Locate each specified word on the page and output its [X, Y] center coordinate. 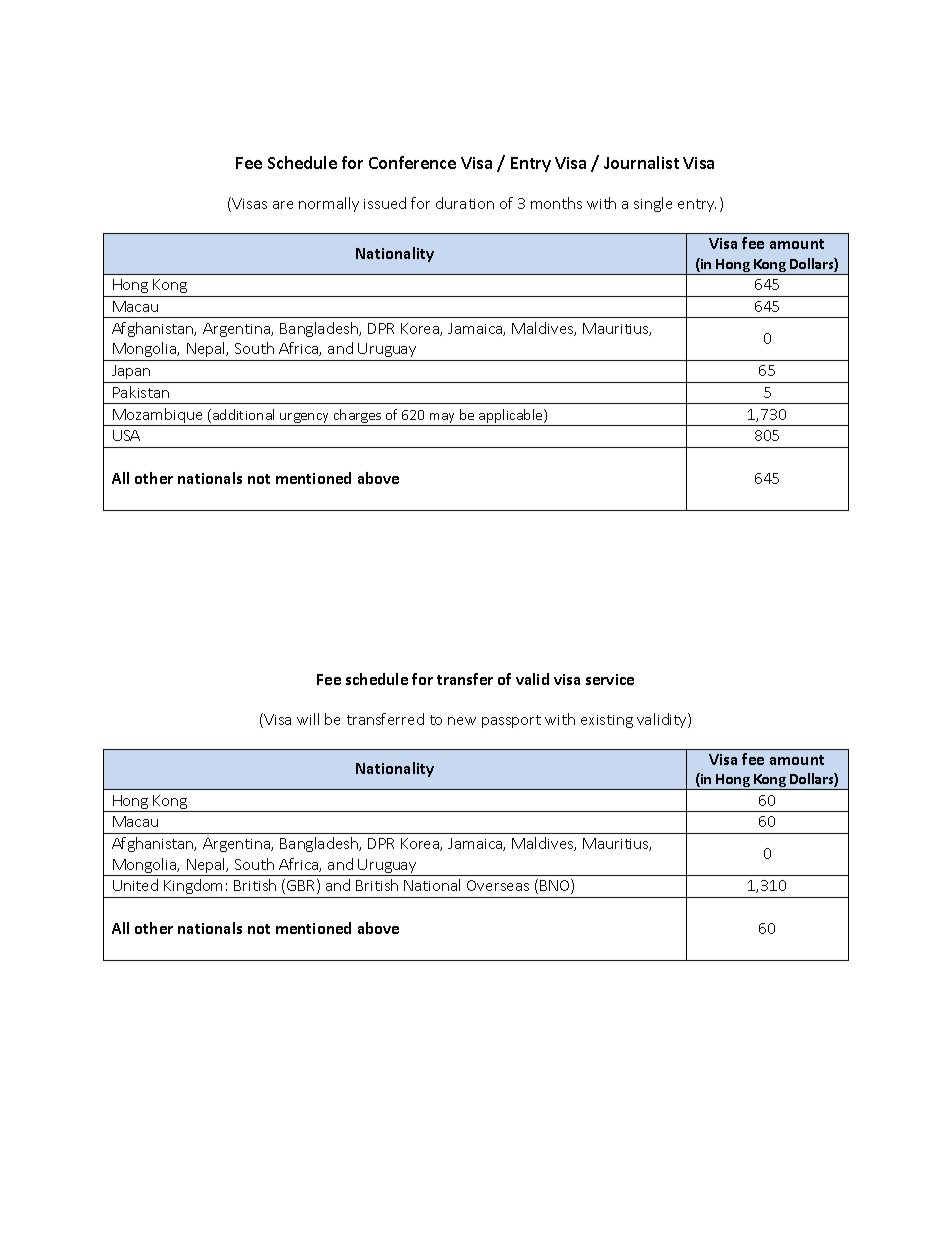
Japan [131, 372]
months [556, 203]
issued [385, 203]
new [462, 721]
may [442, 418]
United [135, 885]
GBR [302, 886]
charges [357, 416]
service [610, 679]
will [308, 719]
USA [126, 435]
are [283, 205]
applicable [512, 416]
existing [607, 721]
